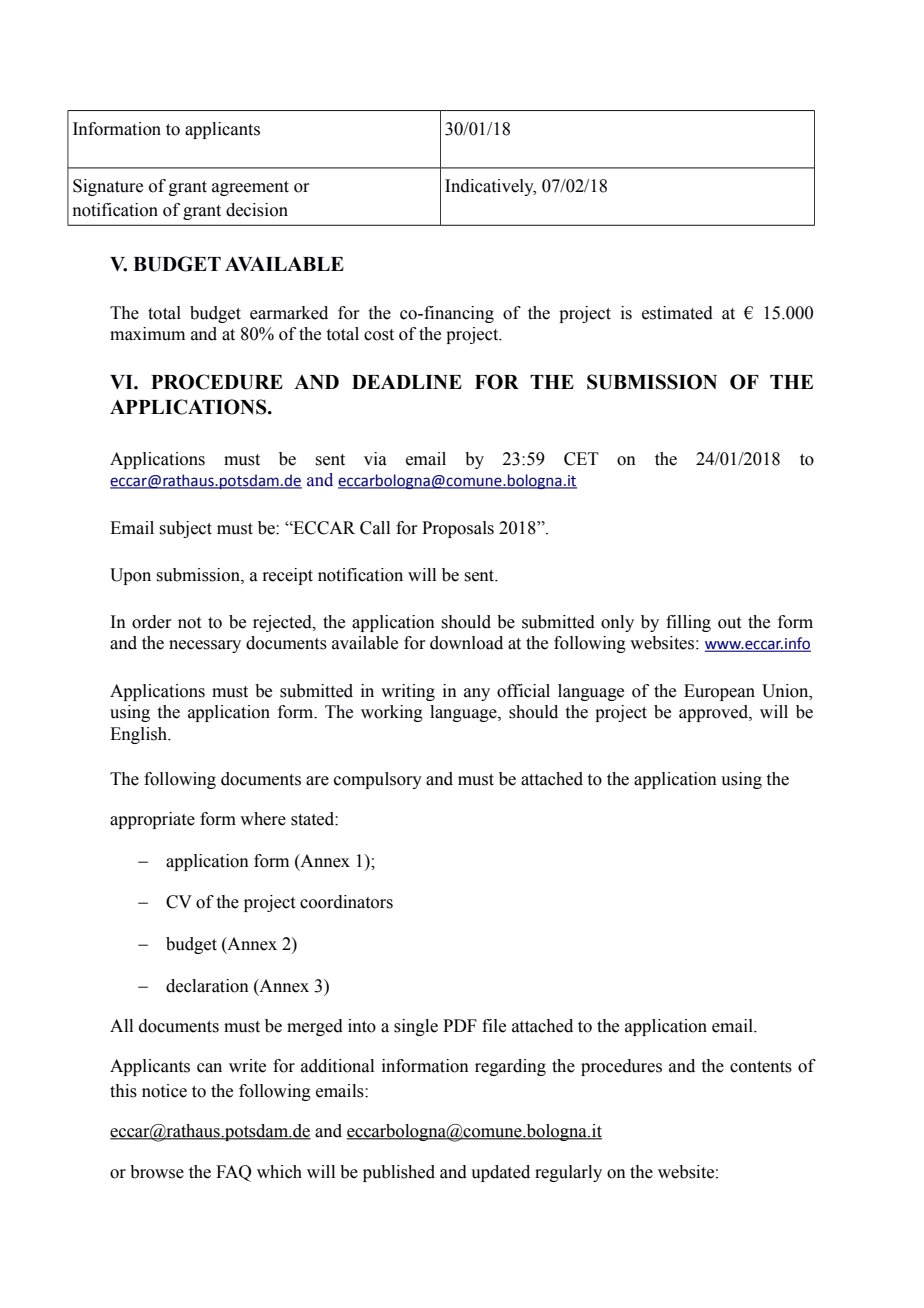 The width and height of the screenshot is (924, 1308). Describe the element at coordinates (719, 692) in the screenshot. I see `European` at that location.
